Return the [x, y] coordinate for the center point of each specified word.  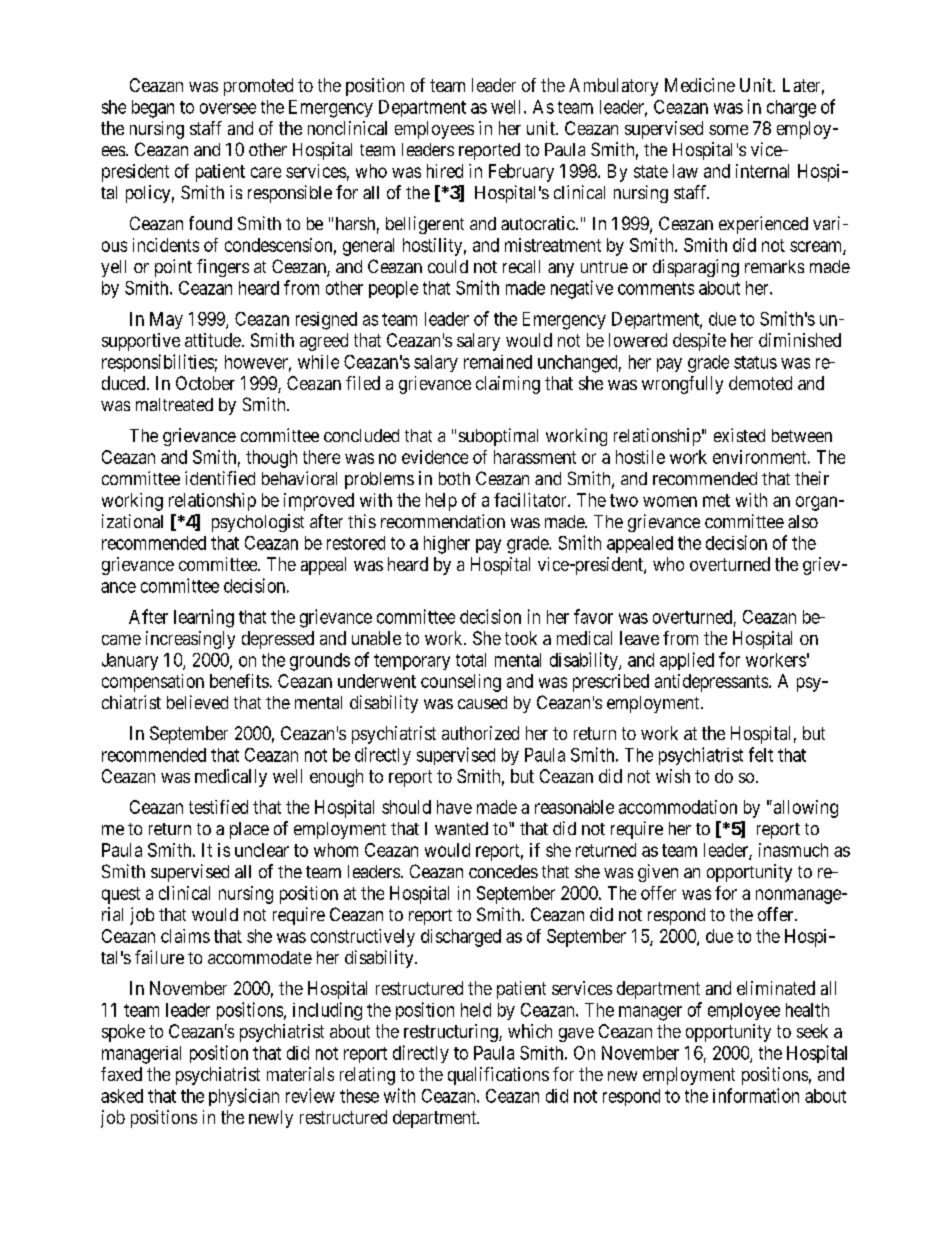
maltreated [174, 404]
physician [244, 1097]
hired [445, 171]
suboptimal [498, 437]
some [728, 130]
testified [218, 807]
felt [761, 754]
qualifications [498, 1076]
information [756, 1095]
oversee [228, 108]
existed [739, 435]
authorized [480, 733]
